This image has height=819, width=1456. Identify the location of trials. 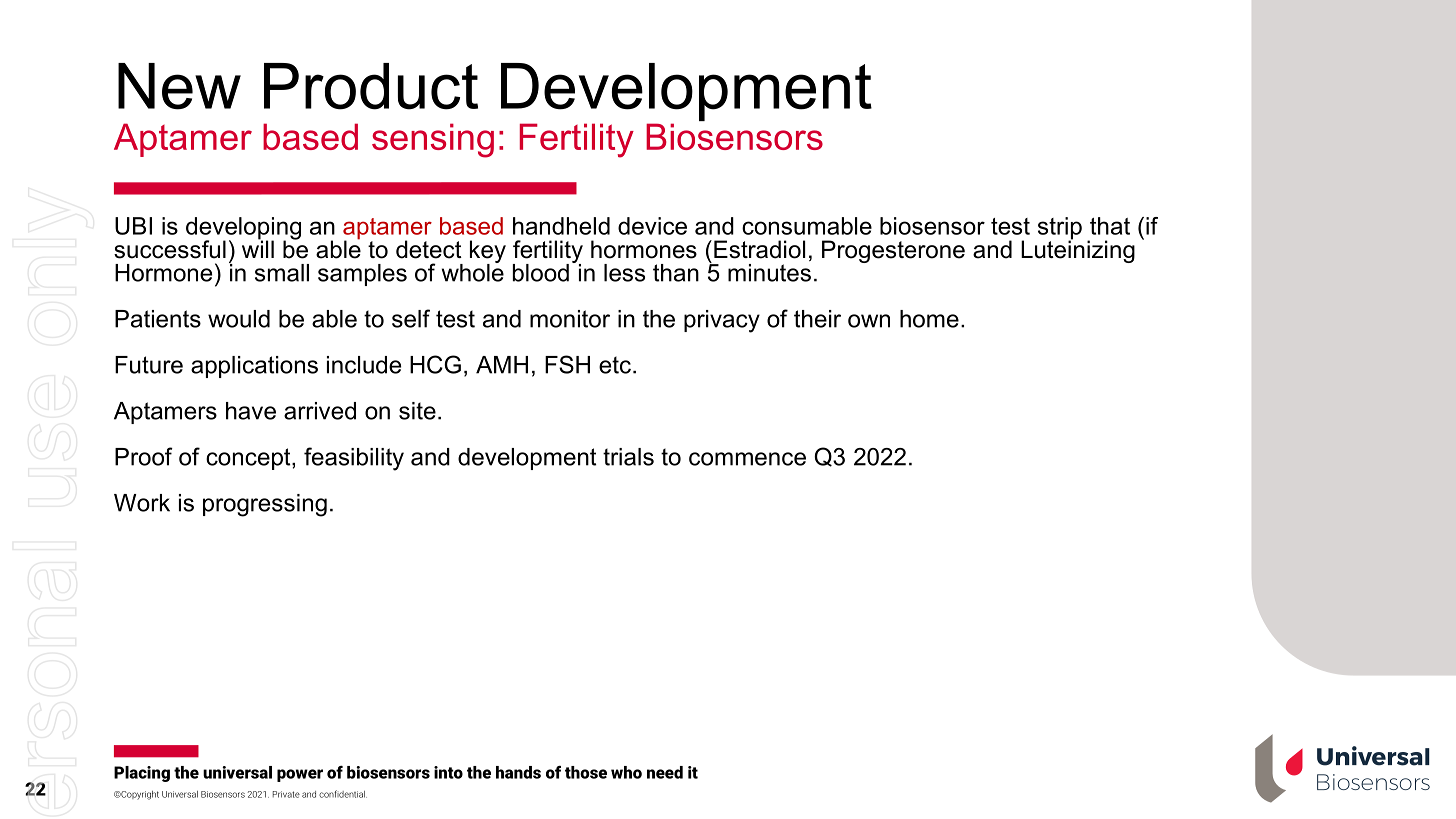
(628, 457).
